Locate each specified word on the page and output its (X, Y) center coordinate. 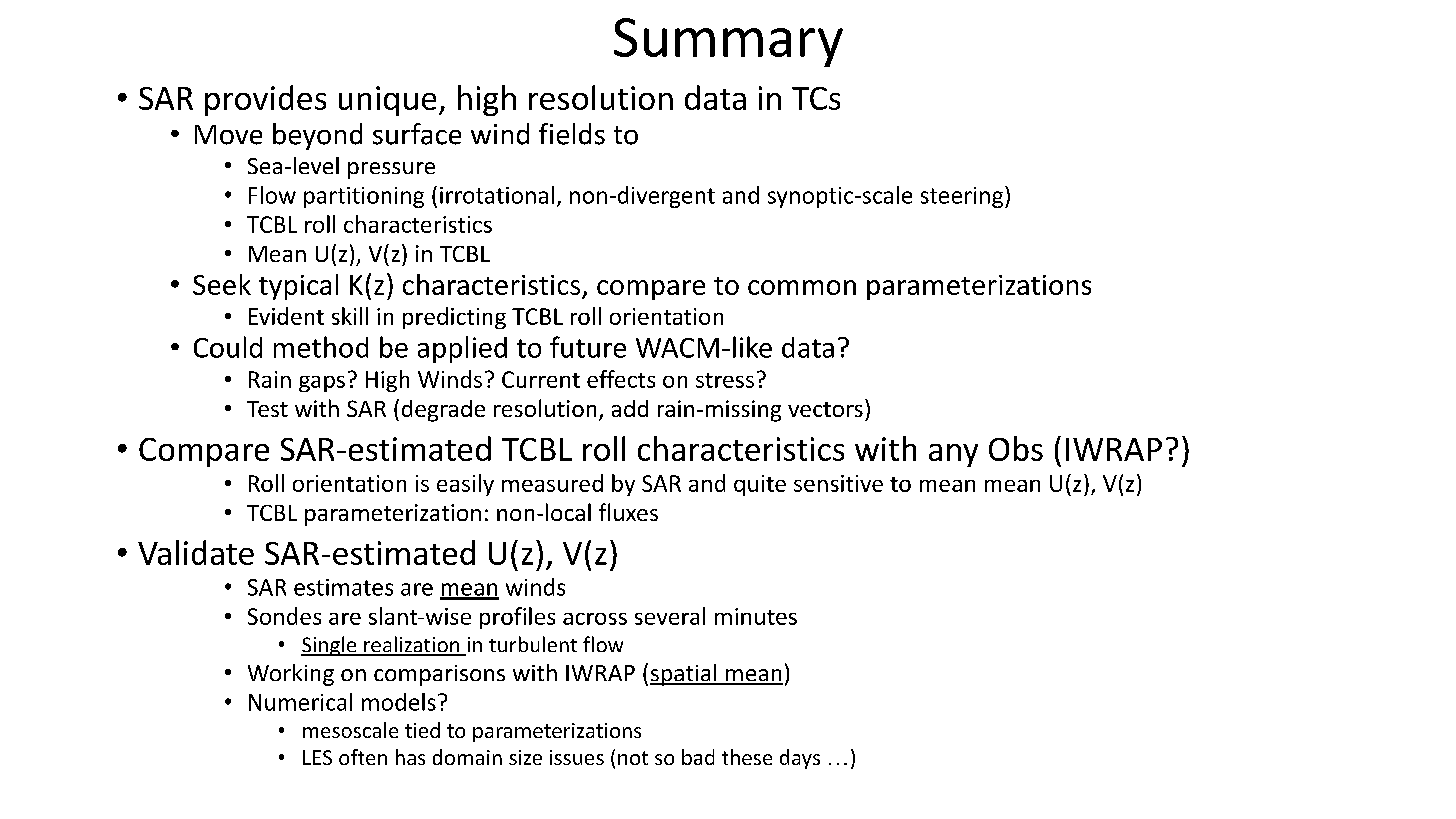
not (633, 758)
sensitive (838, 483)
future (588, 347)
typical (298, 287)
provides (265, 100)
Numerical (300, 702)
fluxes (628, 512)
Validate (196, 552)
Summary (728, 42)
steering (963, 197)
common (802, 287)
